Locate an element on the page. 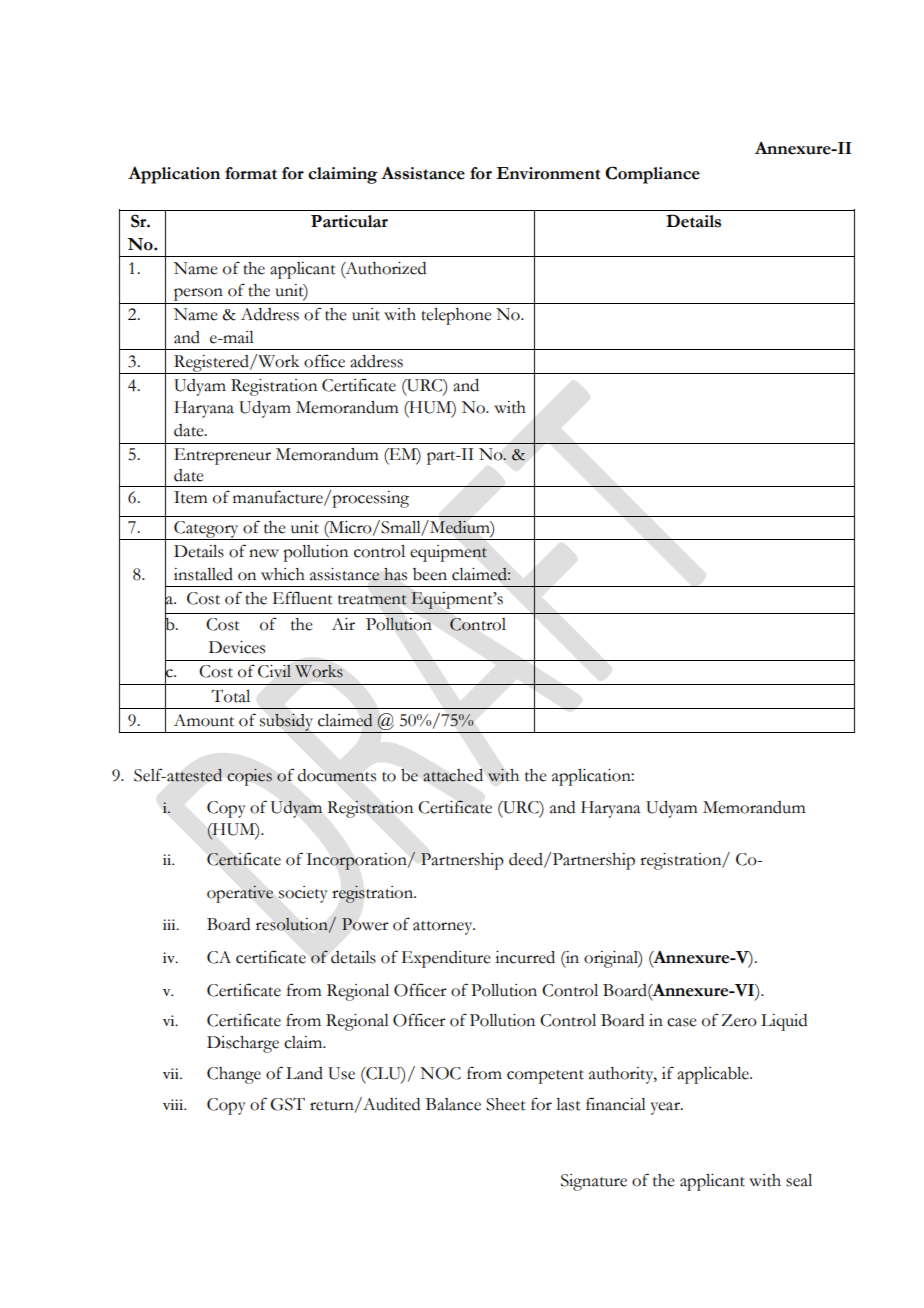  GST is located at coordinates (287, 1104).
